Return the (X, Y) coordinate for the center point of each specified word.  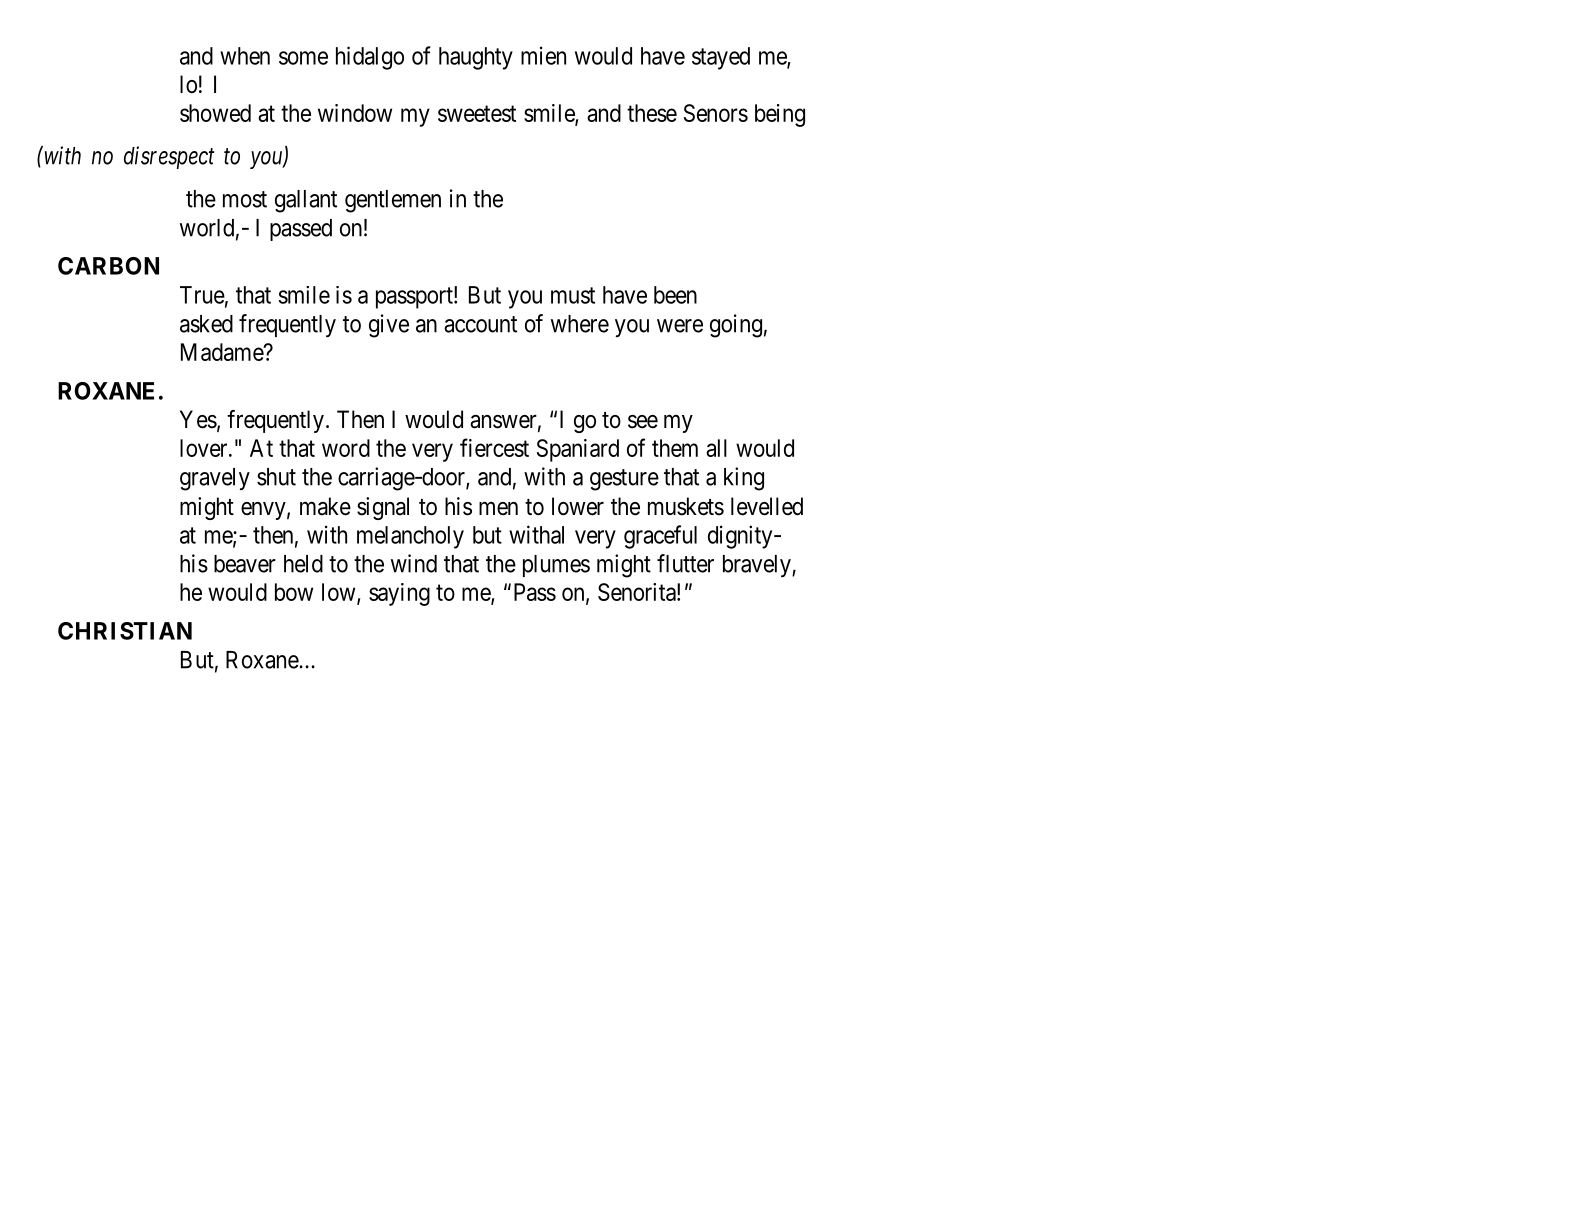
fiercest (494, 447)
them (675, 448)
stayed (721, 58)
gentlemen (393, 201)
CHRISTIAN (125, 631)
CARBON (108, 266)
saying (399, 594)
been (675, 295)
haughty (476, 58)
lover (205, 448)
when (245, 56)
